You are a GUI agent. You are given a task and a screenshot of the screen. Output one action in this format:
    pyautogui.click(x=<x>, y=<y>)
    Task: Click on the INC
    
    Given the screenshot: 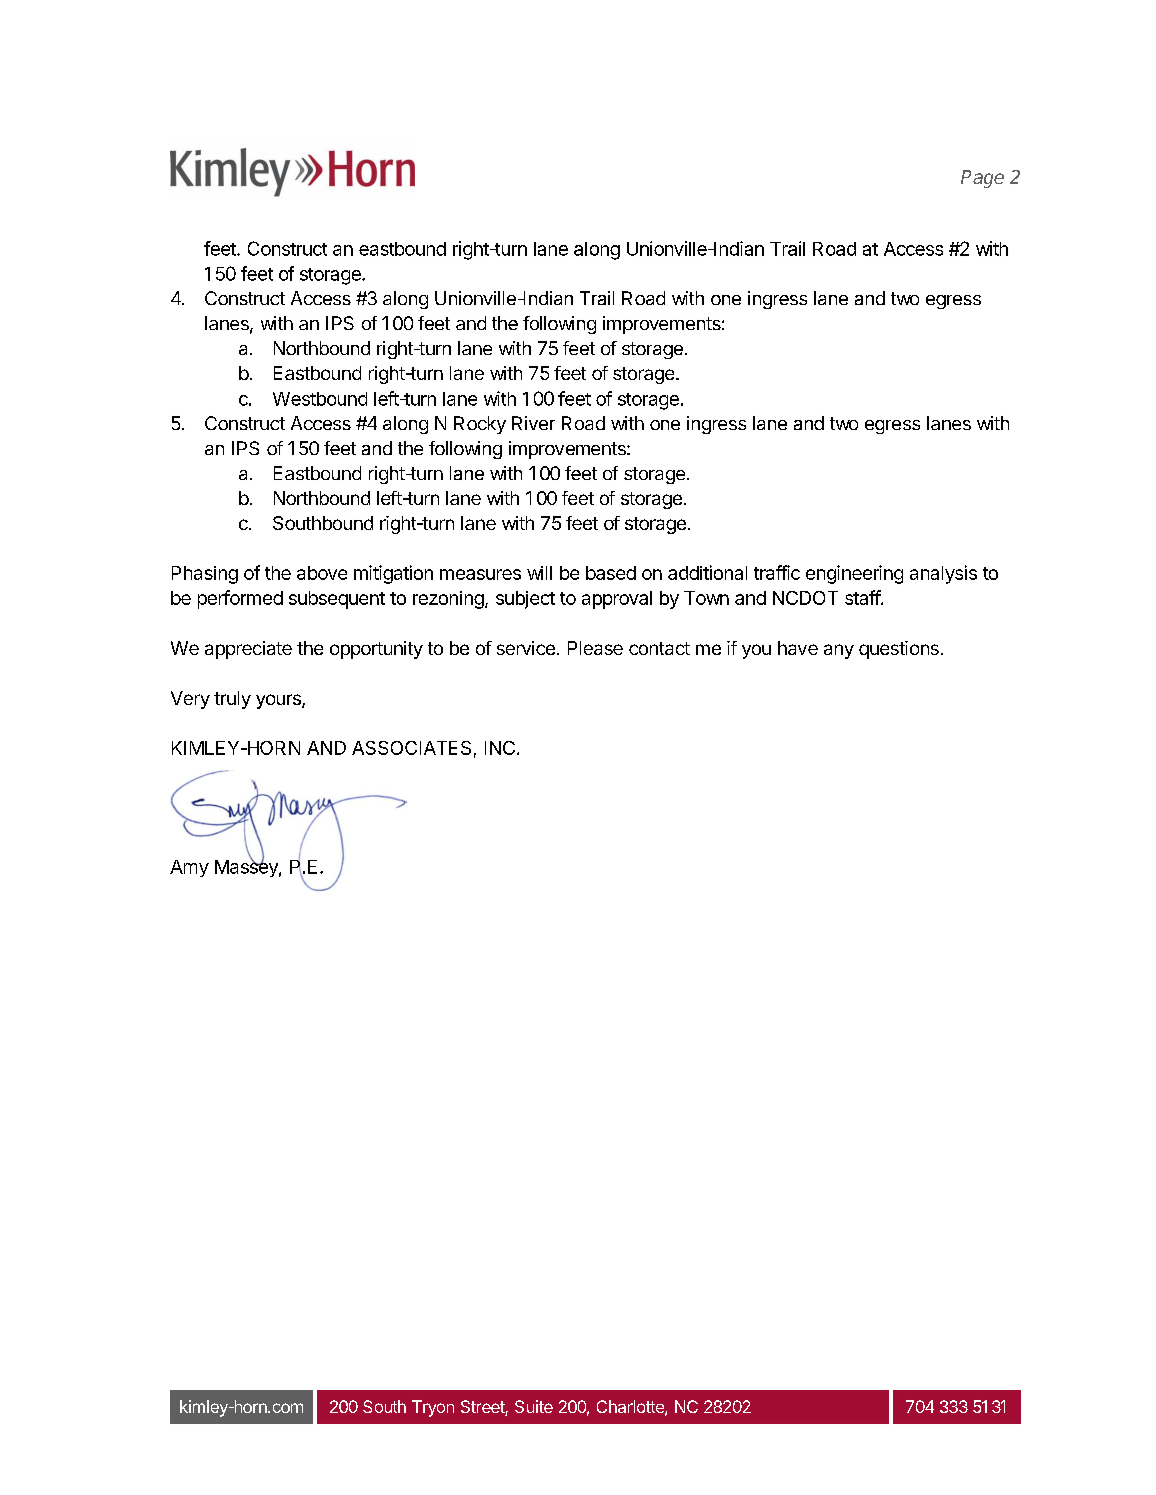 What is the action you would take?
    pyautogui.click(x=500, y=748)
